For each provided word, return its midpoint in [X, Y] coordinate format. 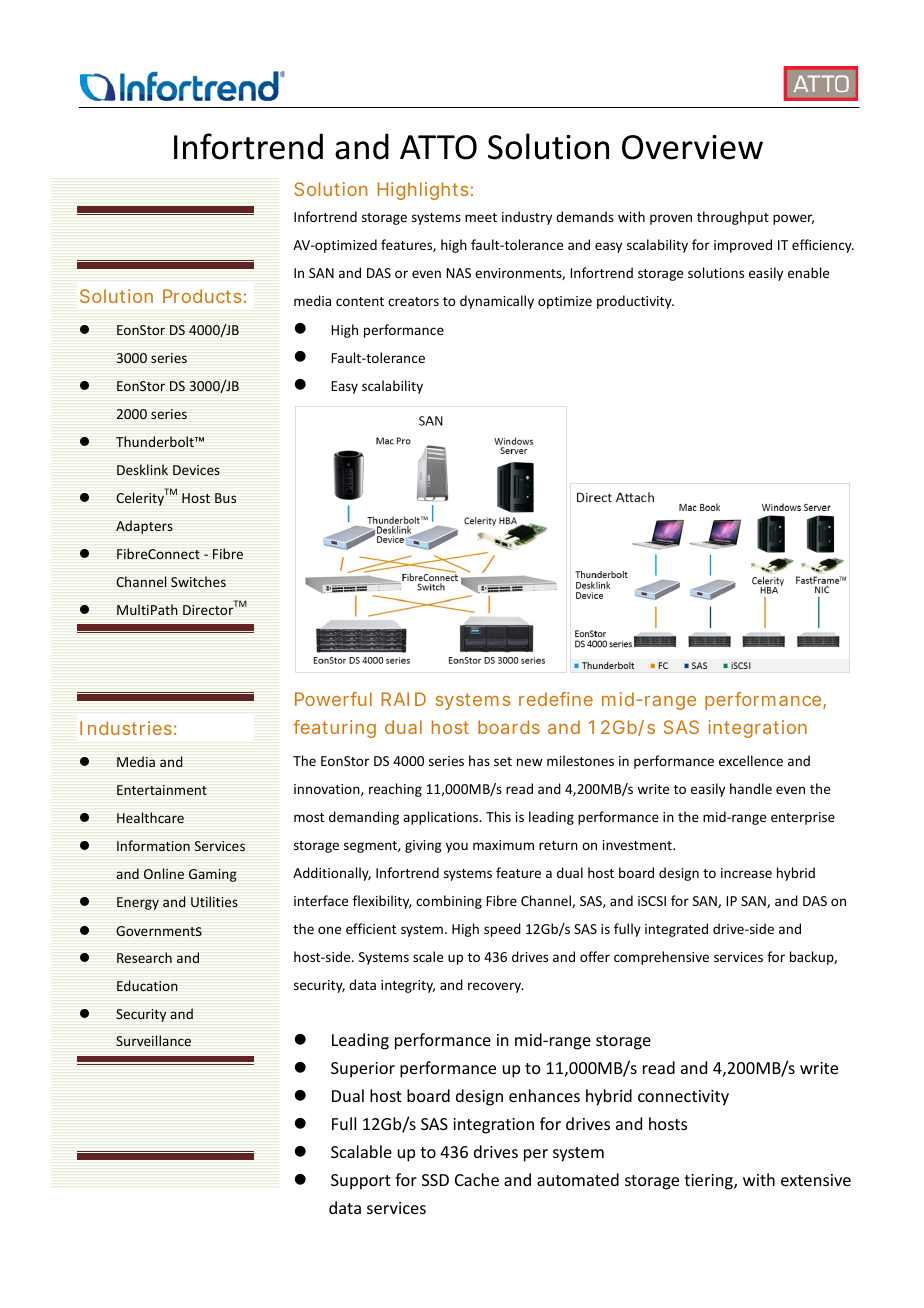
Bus [225, 498]
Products [202, 296]
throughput [733, 218]
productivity [635, 302]
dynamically [497, 302]
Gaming [213, 875]
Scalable [361, 1151]
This [498, 816]
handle [751, 788]
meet [481, 217]
